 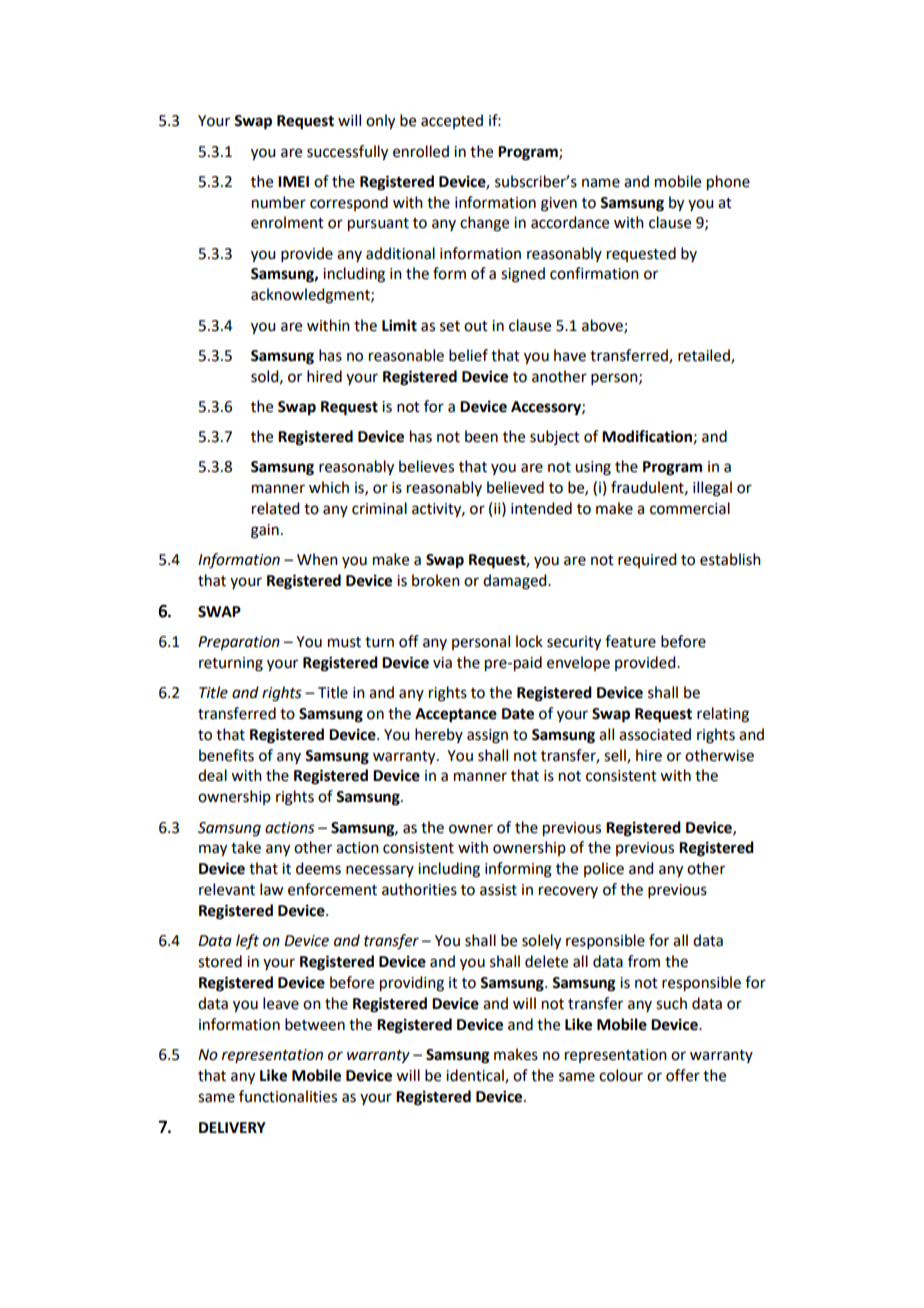 What do you see at coordinates (476, 326) in the document?
I see `out` at bounding box center [476, 326].
